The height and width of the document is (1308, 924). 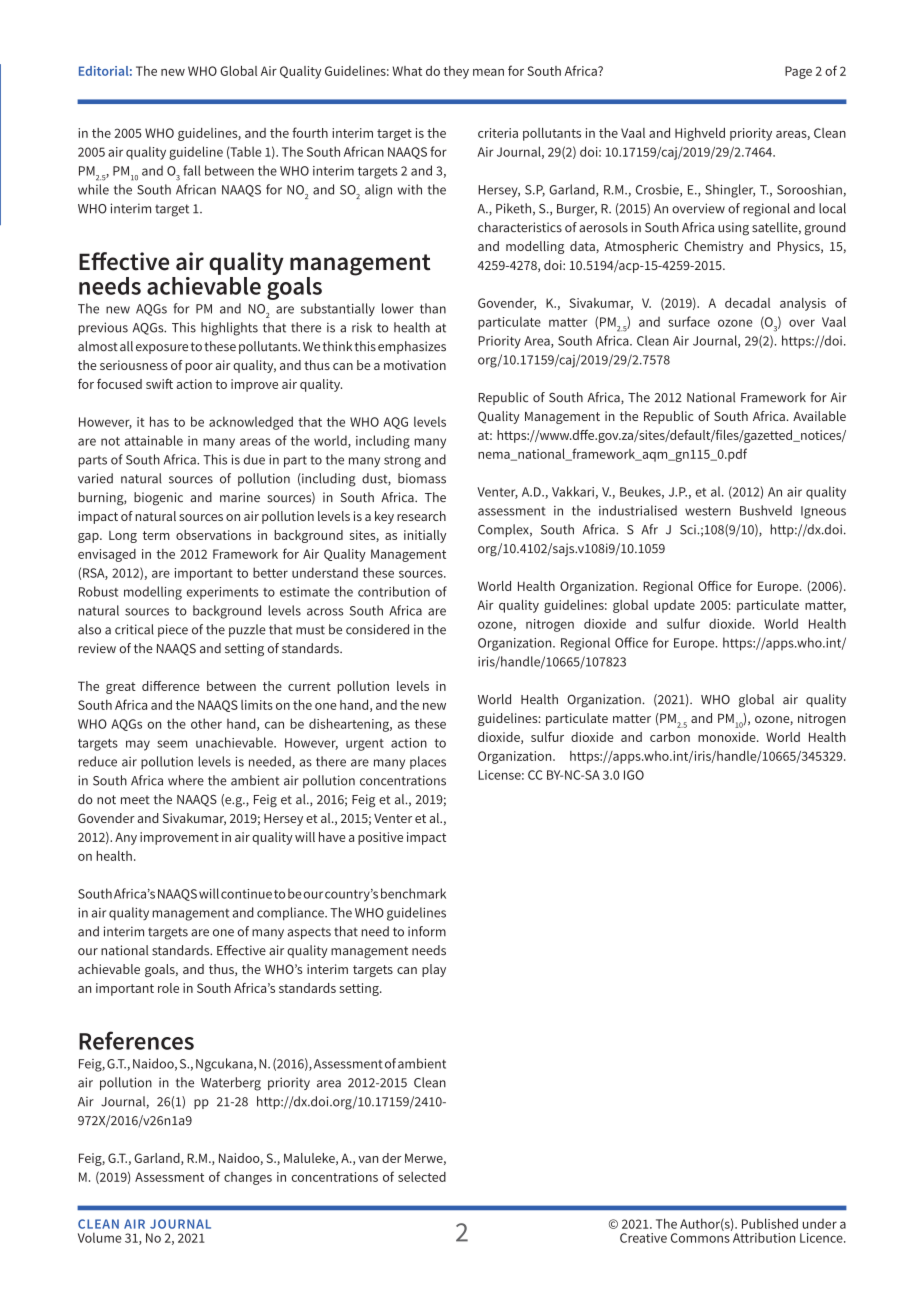 What do you see at coordinates (770, 1223) in the document?
I see `Published` at bounding box center [770, 1223].
